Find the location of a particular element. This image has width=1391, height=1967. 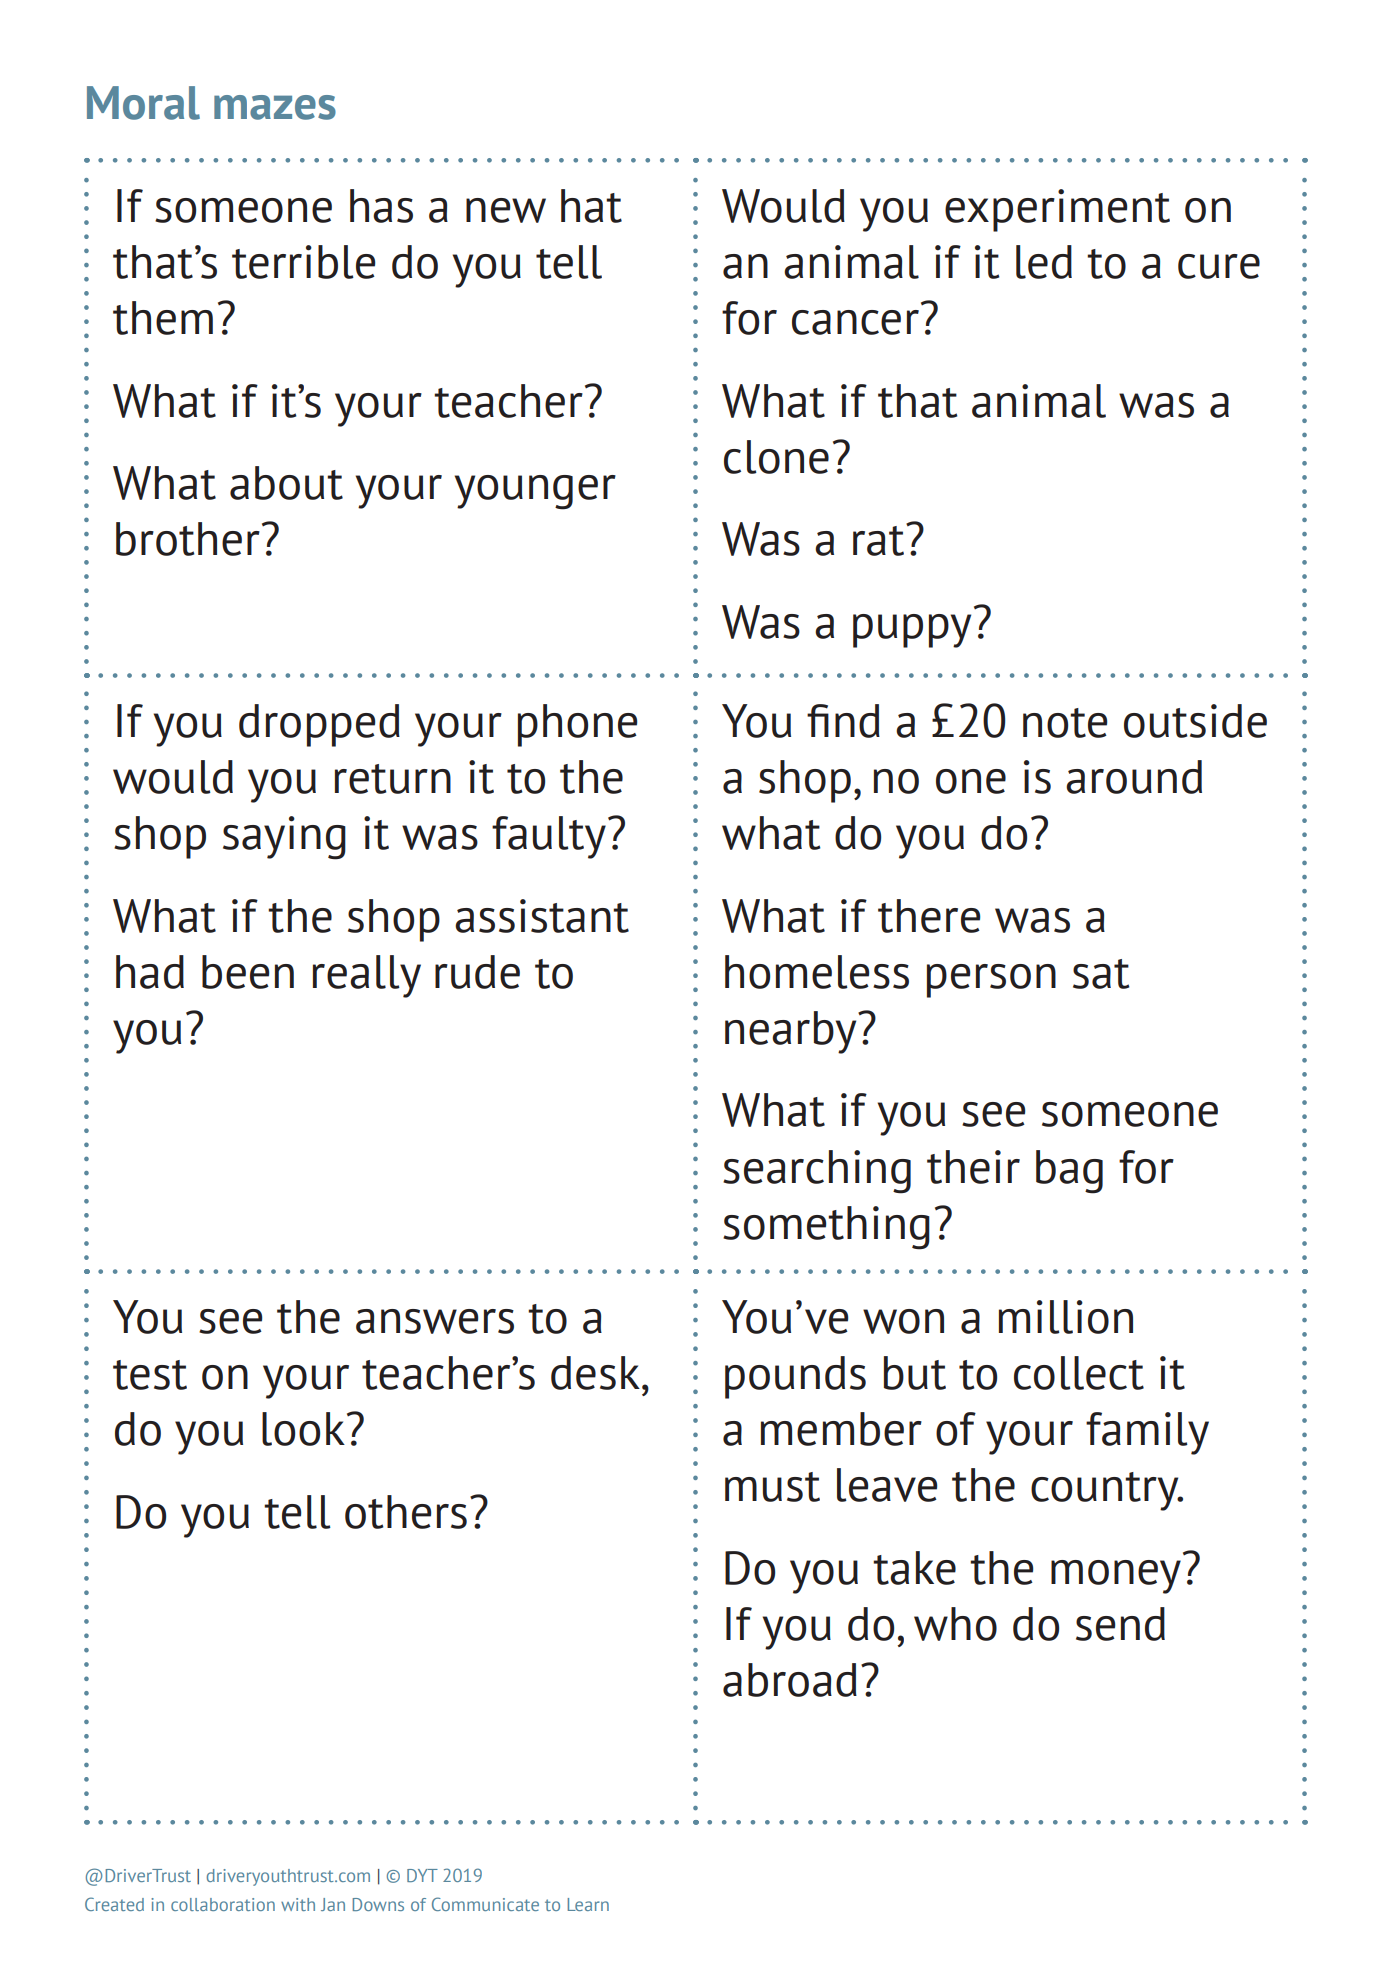

been is located at coordinates (248, 972).
